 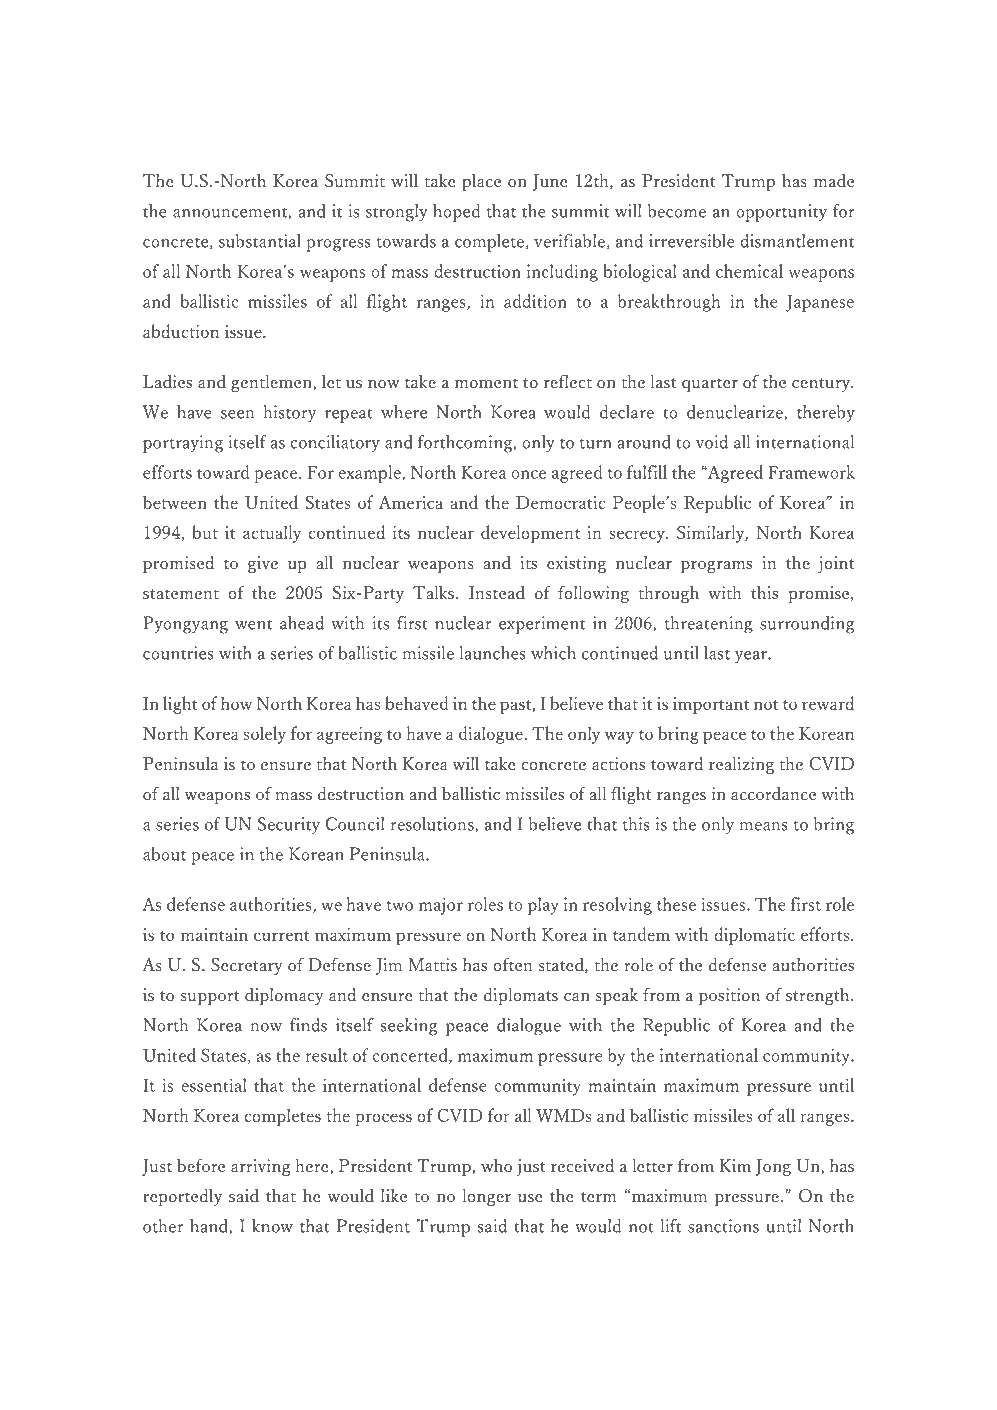 I want to click on forthcoming, so click(x=466, y=444).
